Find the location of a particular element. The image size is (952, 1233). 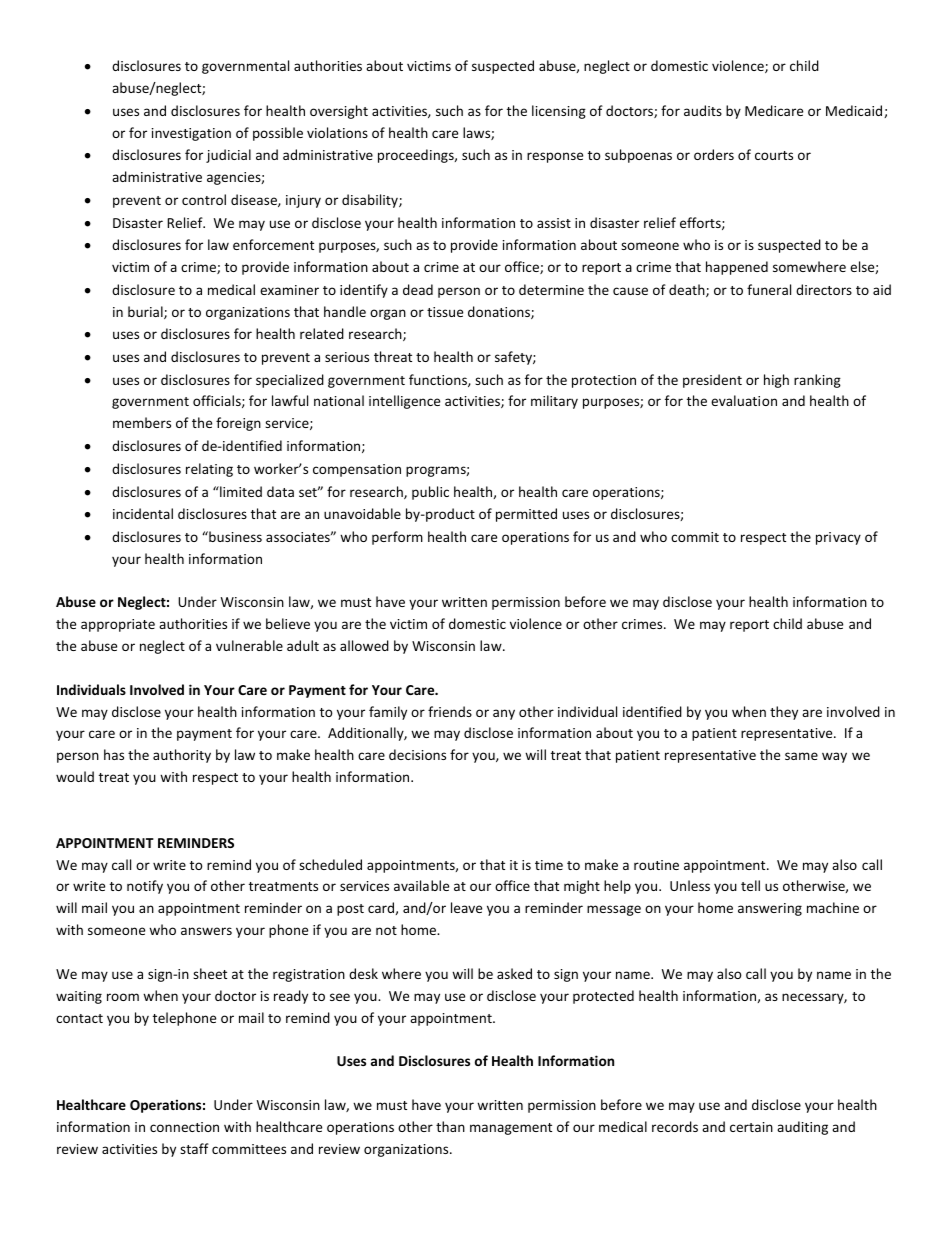

connection is located at coordinates (184, 1127).
